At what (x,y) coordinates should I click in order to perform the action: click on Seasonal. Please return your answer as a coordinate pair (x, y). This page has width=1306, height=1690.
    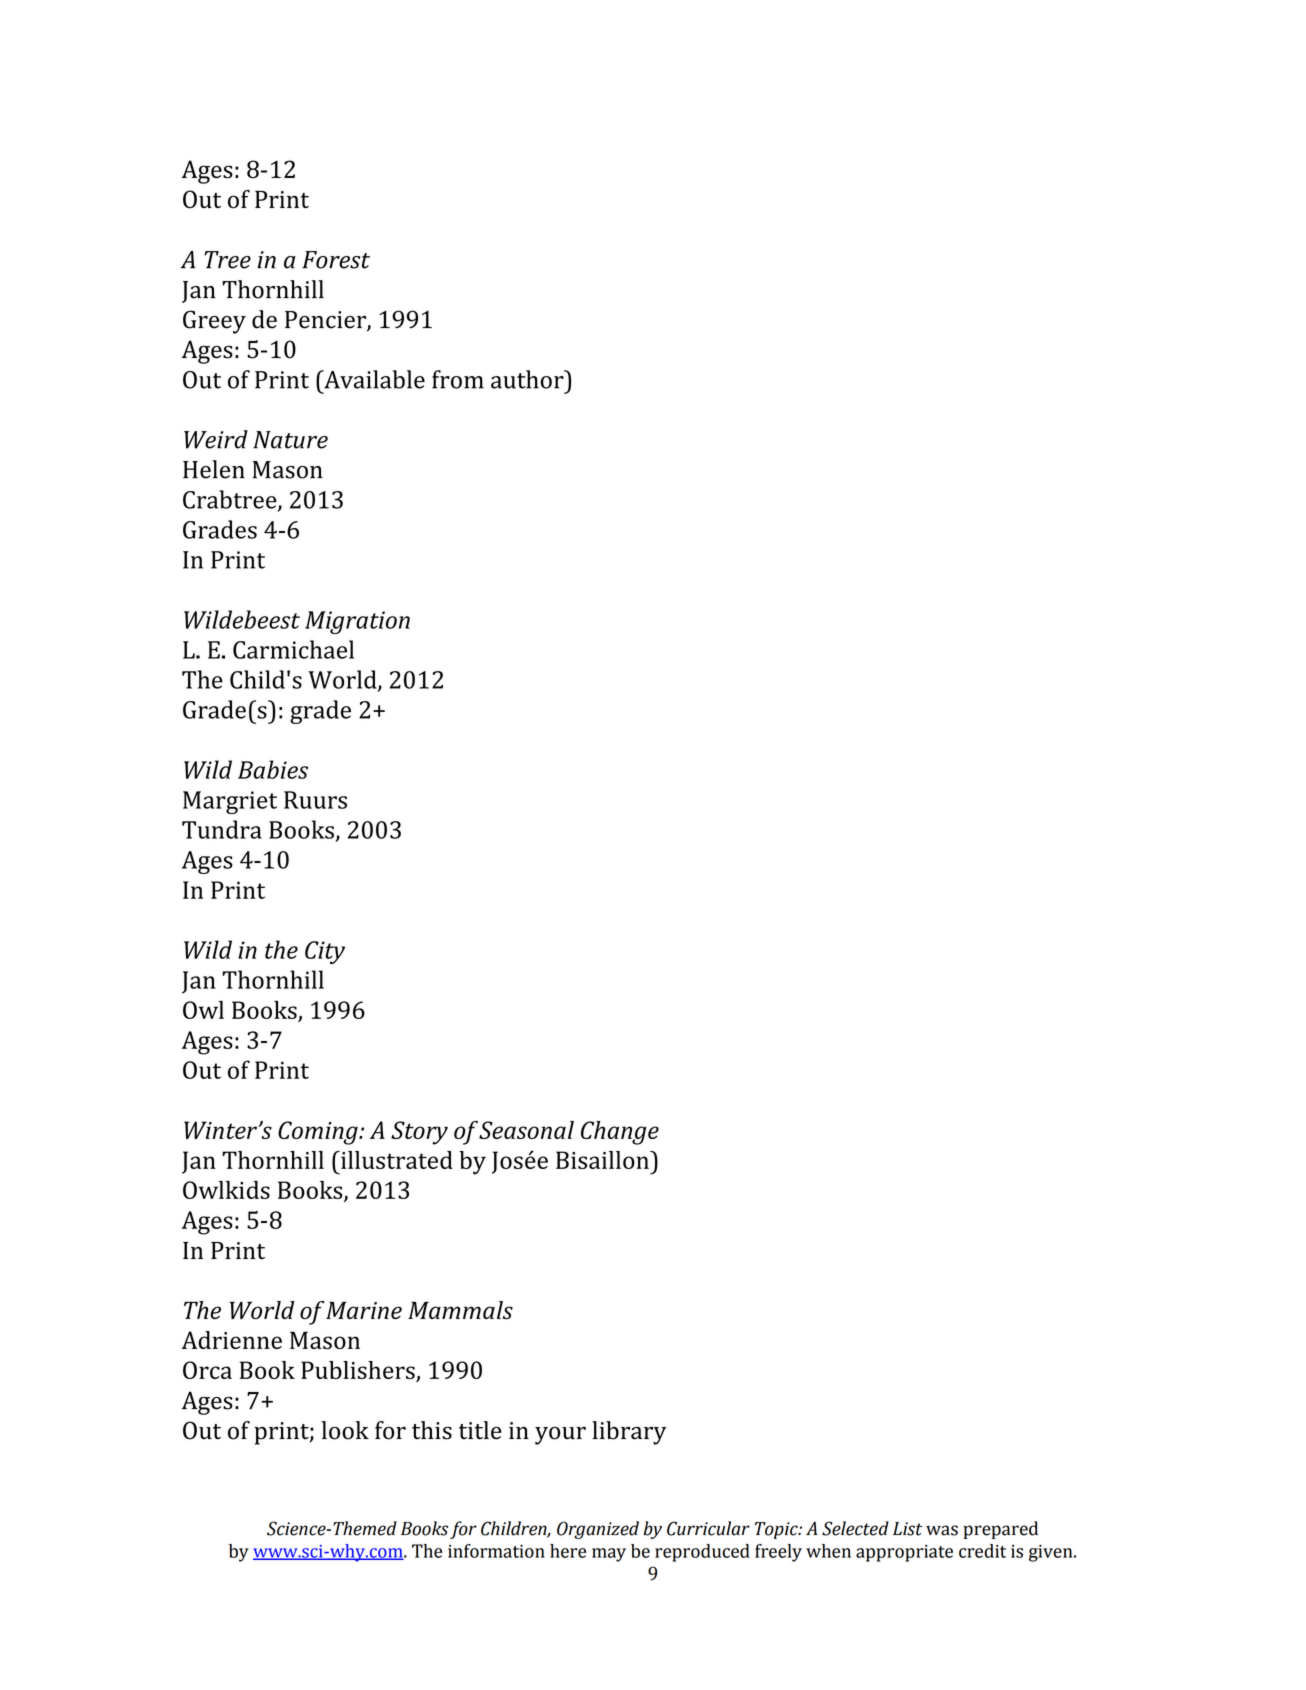
    Looking at the image, I should click on (526, 1130).
